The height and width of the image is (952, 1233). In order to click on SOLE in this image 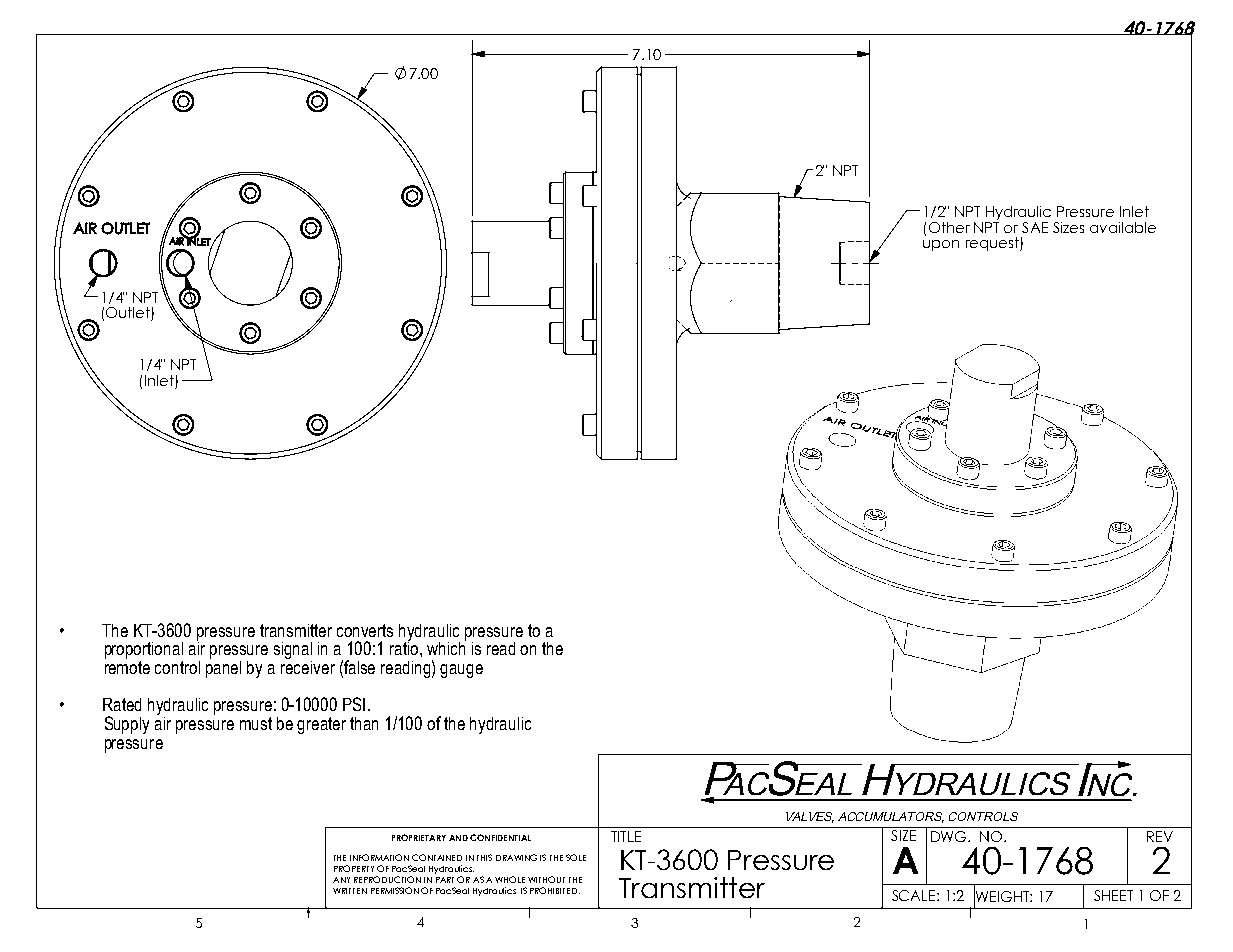, I will do `click(576, 857)`.
